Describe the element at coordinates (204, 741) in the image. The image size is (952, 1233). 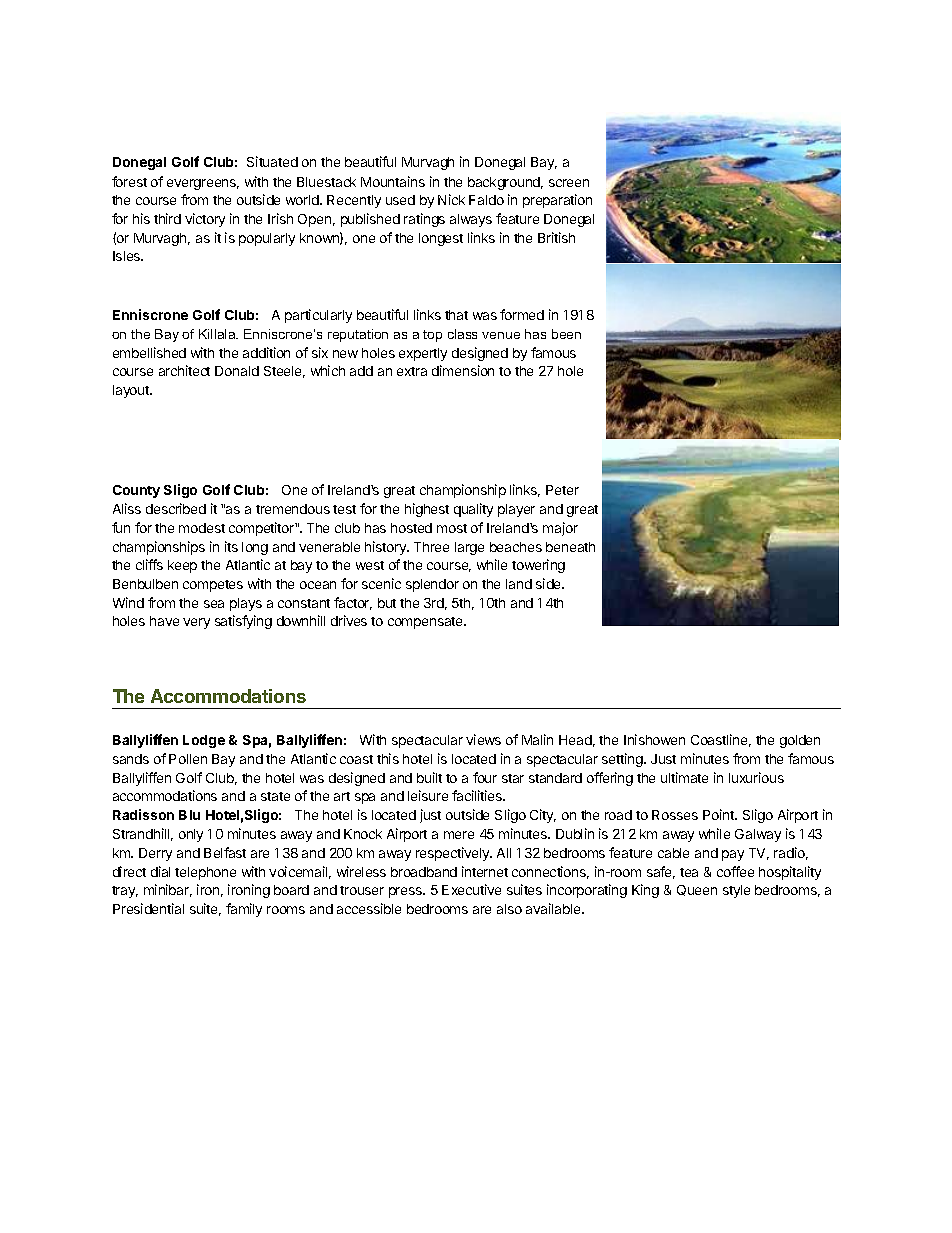
I see `Lodge` at that location.
